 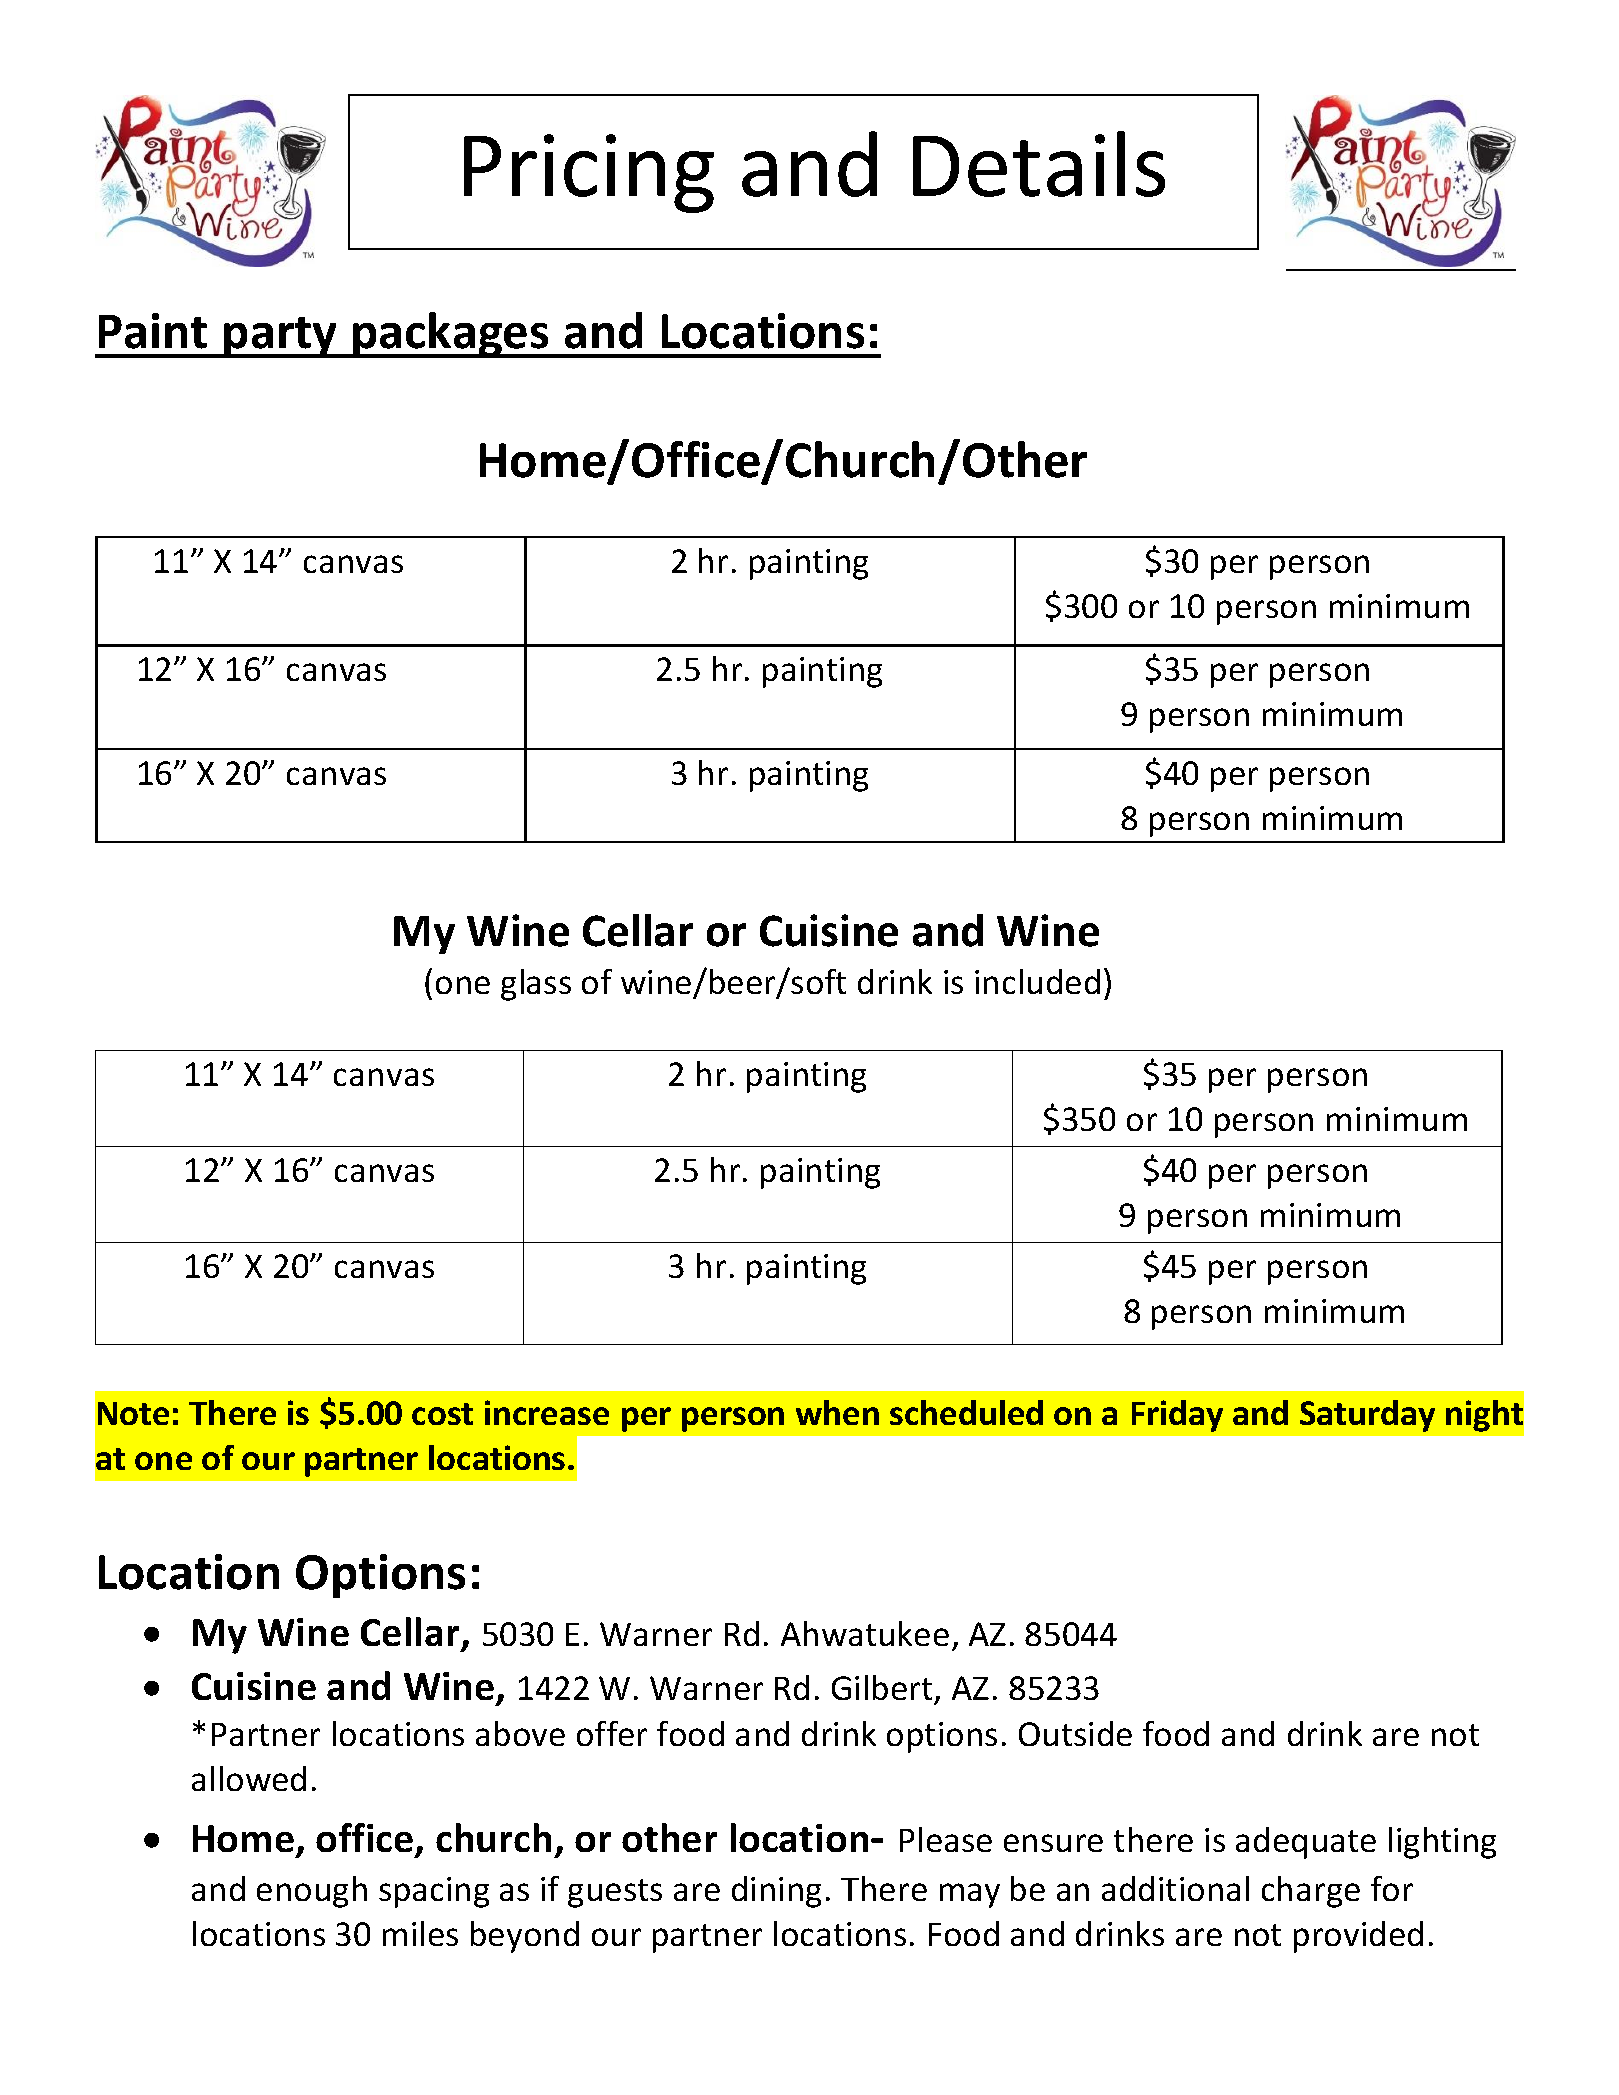 I want to click on Details, so click(x=1039, y=164).
